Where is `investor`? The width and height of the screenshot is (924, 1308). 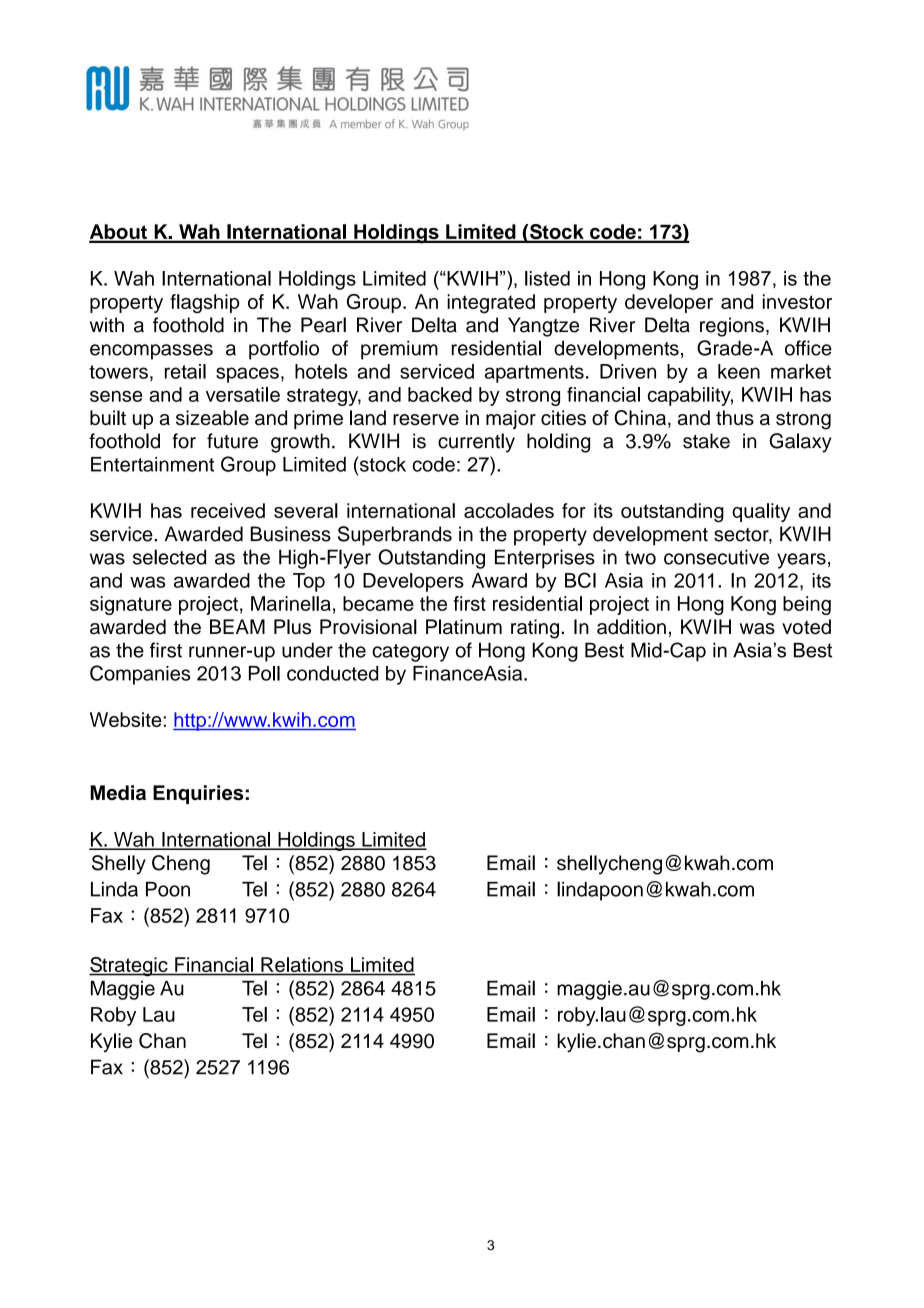 investor is located at coordinates (797, 301).
